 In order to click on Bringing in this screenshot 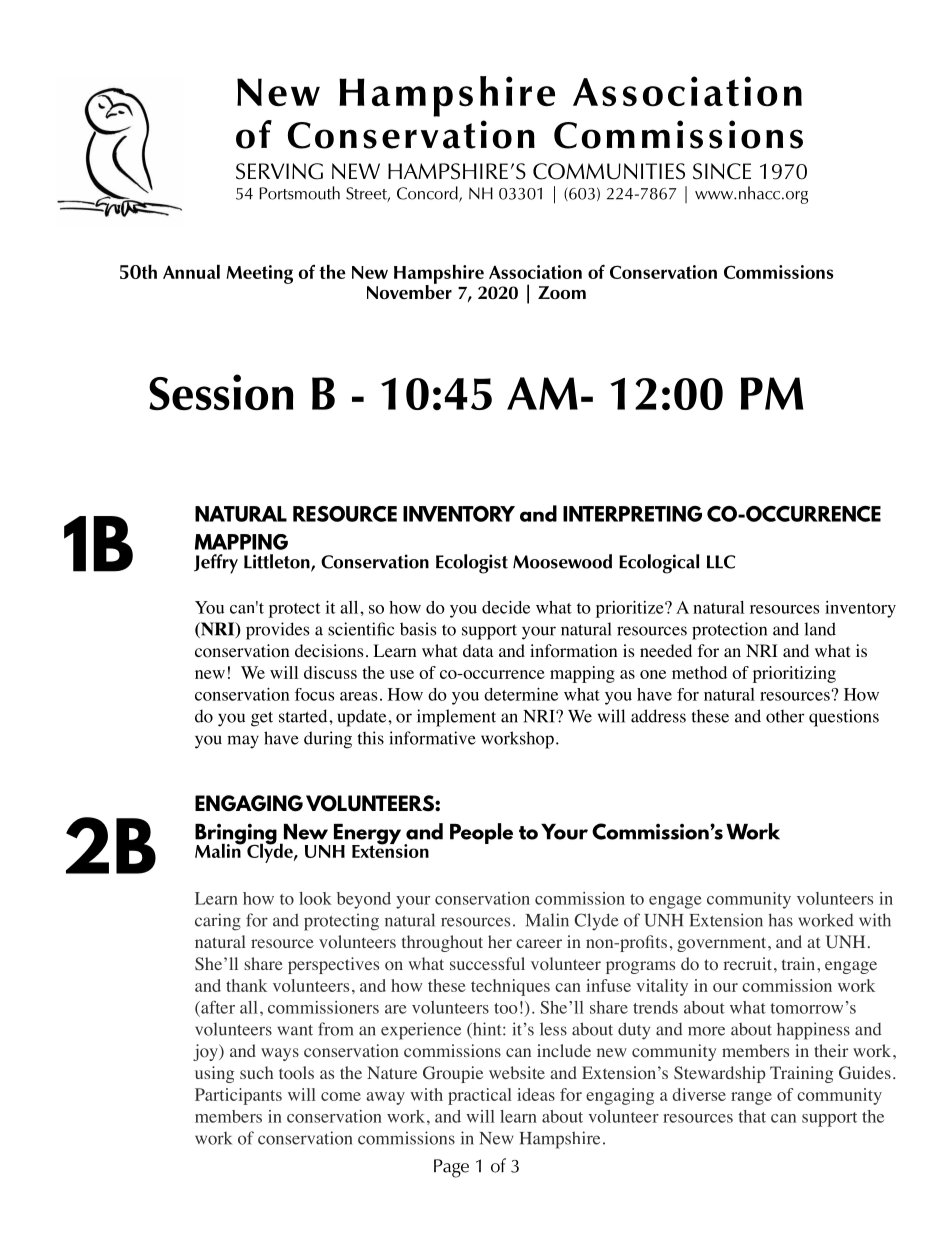, I will do `click(236, 835)`.
